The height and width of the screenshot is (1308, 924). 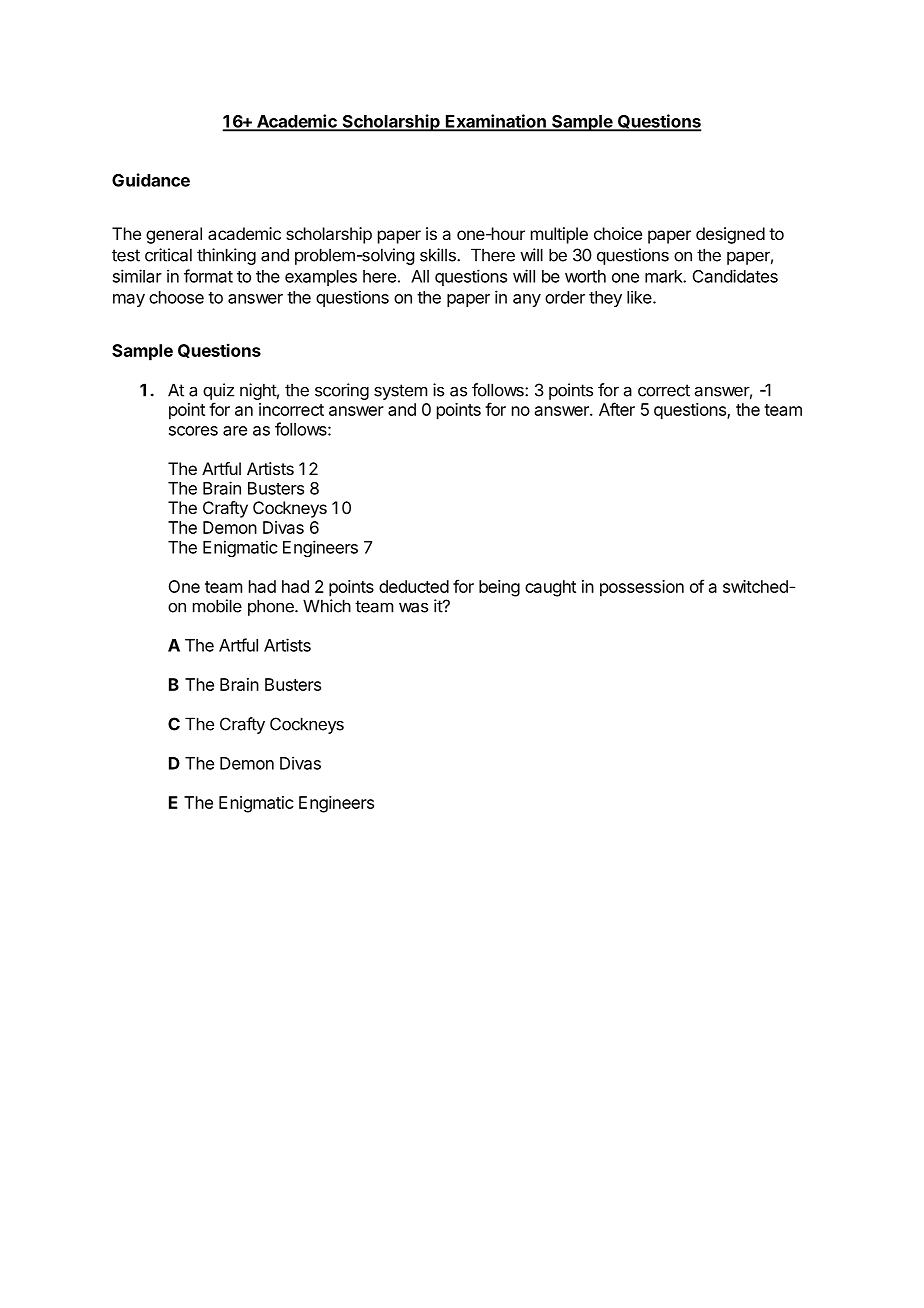 What do you see at coordinates (640, 297) in the screenshot?
I see `like` at bounding box center [640, 297].
